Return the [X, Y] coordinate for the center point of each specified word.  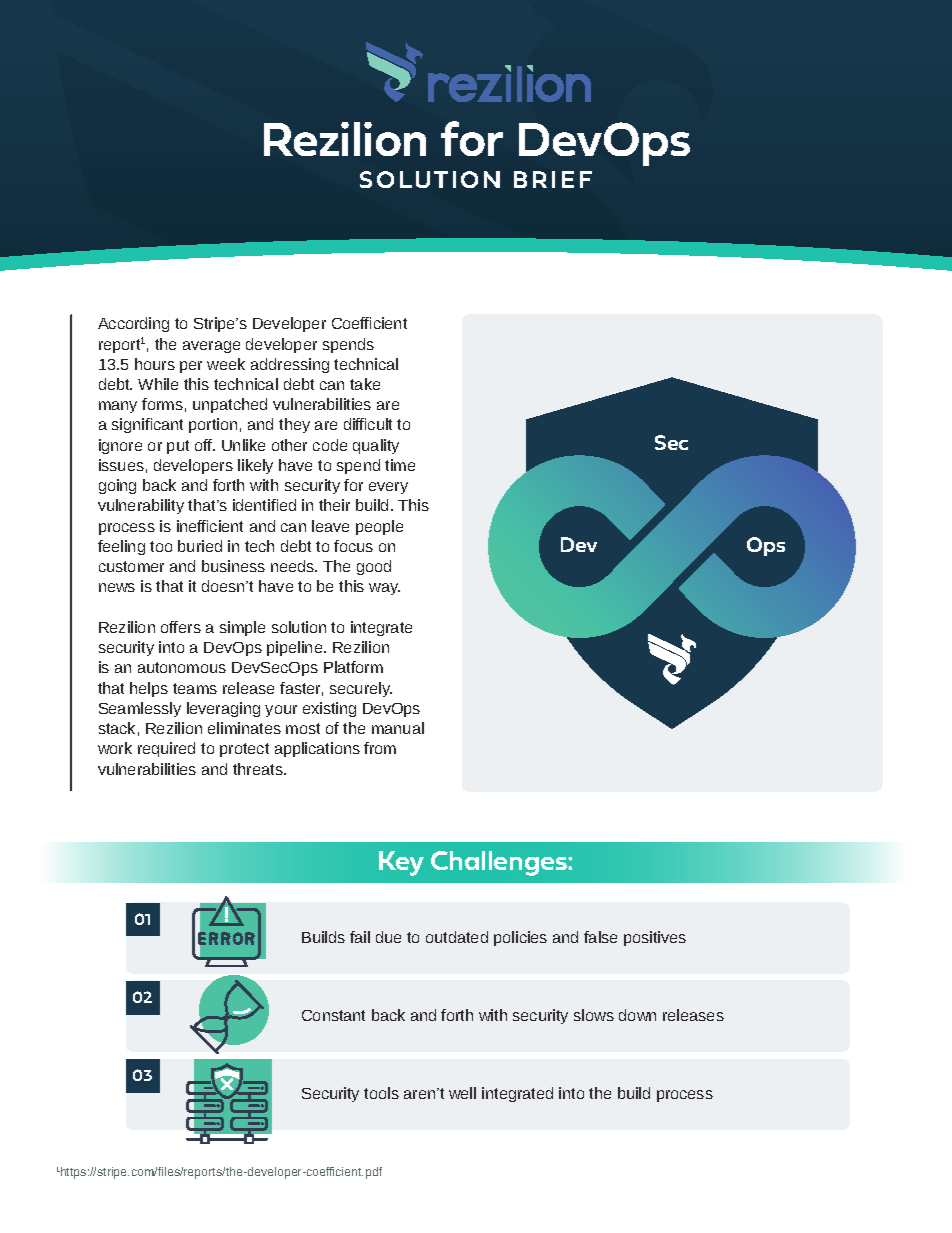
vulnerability [141, 506]
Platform [353, 667]
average [211, 347]
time [400, 465]
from [380, 748]
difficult [368, 424]
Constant [333, 1015]
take [365, 384]
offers [181, 627]
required [166, 749]
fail [360, 937]
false [600, 937]
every [388, 488]
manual [398, 728]
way [384, 589]
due [388, 937]
